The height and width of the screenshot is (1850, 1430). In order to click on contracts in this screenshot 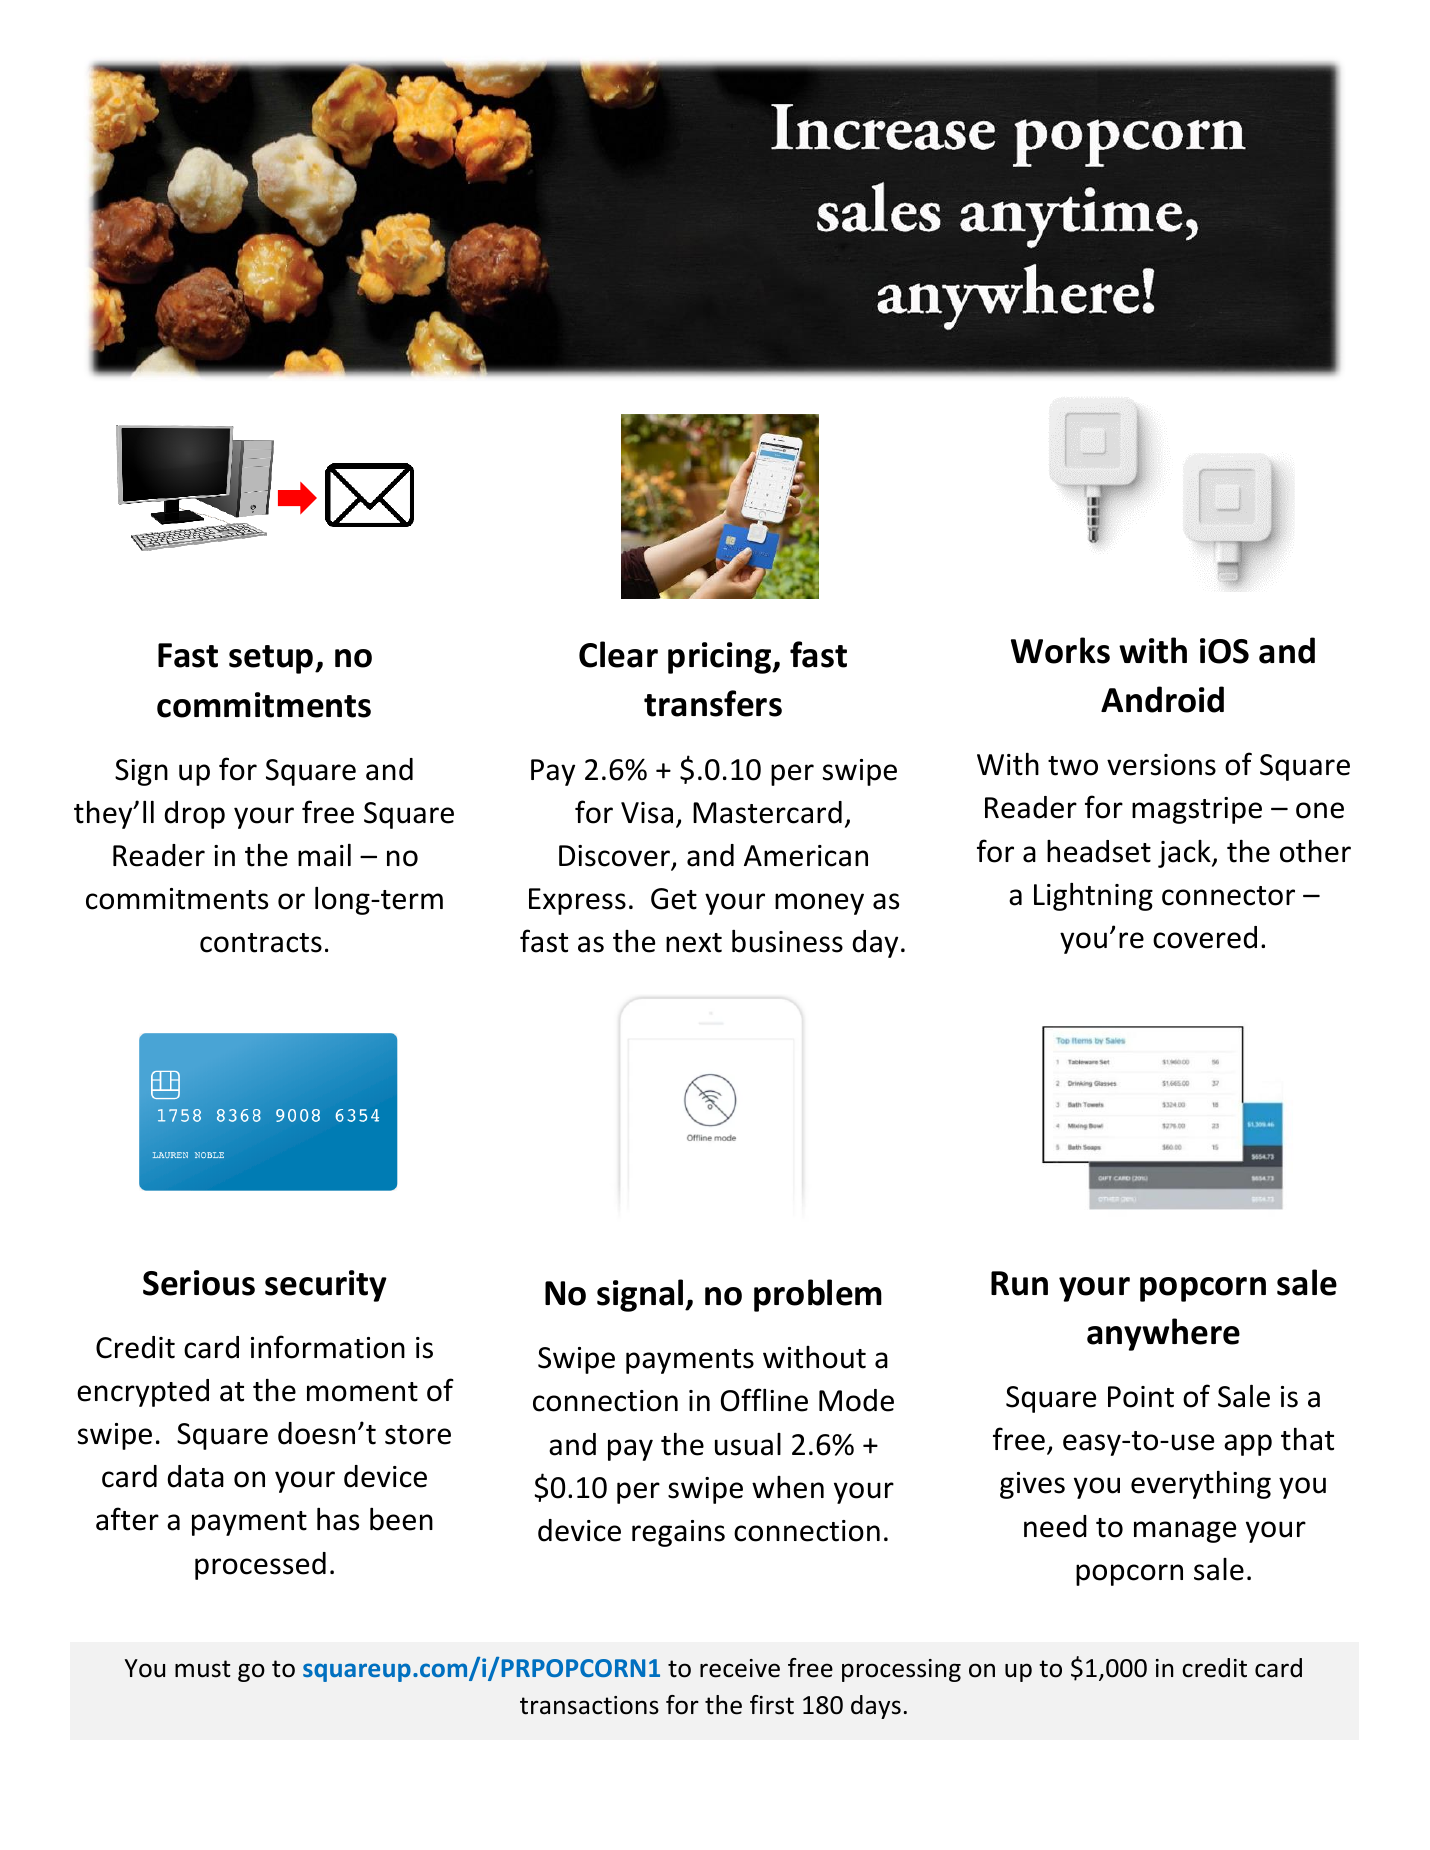, I will do `click(261, 943)`.
